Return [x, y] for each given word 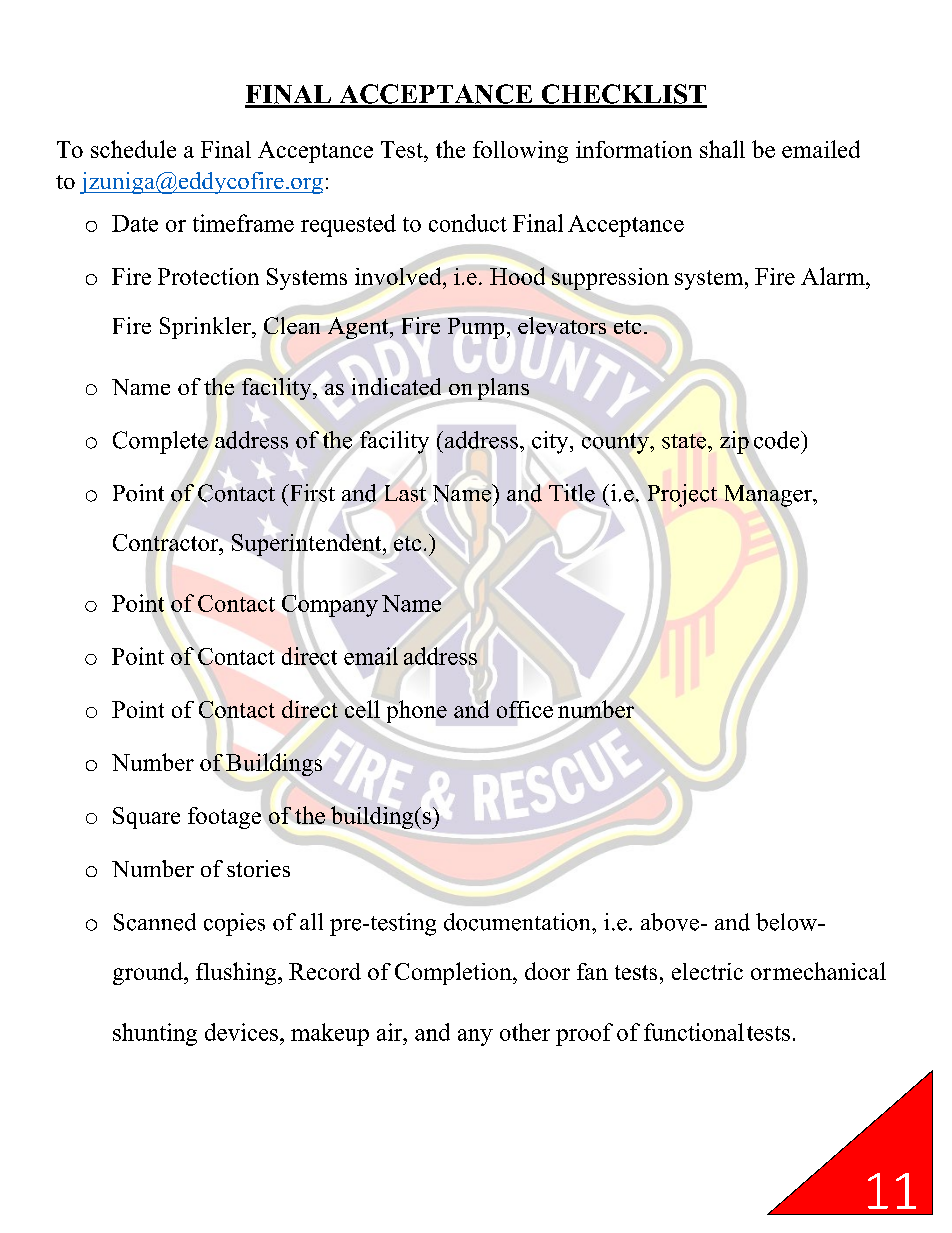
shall [722, 149]
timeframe [243, 223]
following [520, 152]
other [525, 1032]
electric [707, 971]
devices [241, 1032]
